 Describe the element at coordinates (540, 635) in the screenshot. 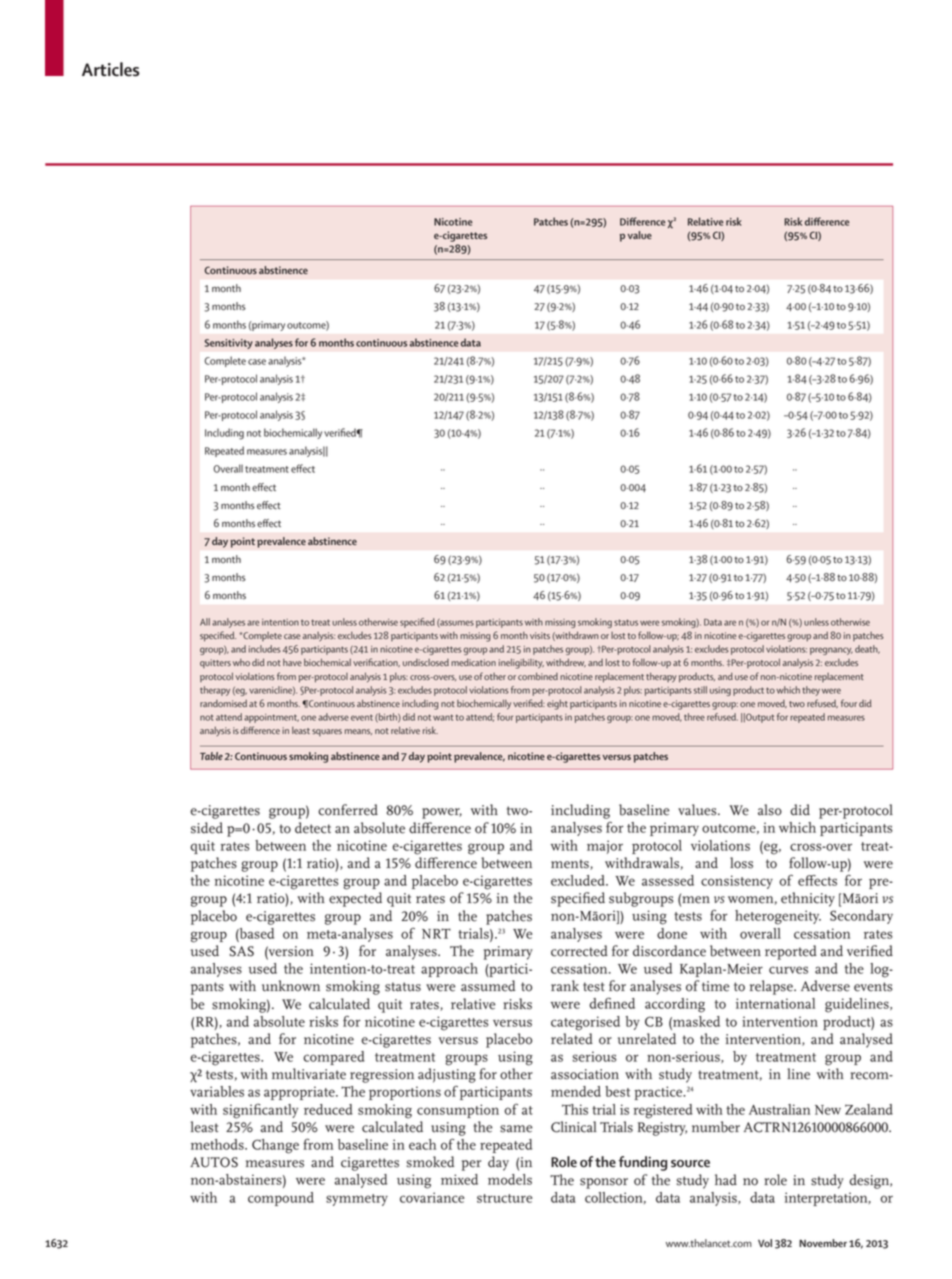

I see `visits` at that location.
